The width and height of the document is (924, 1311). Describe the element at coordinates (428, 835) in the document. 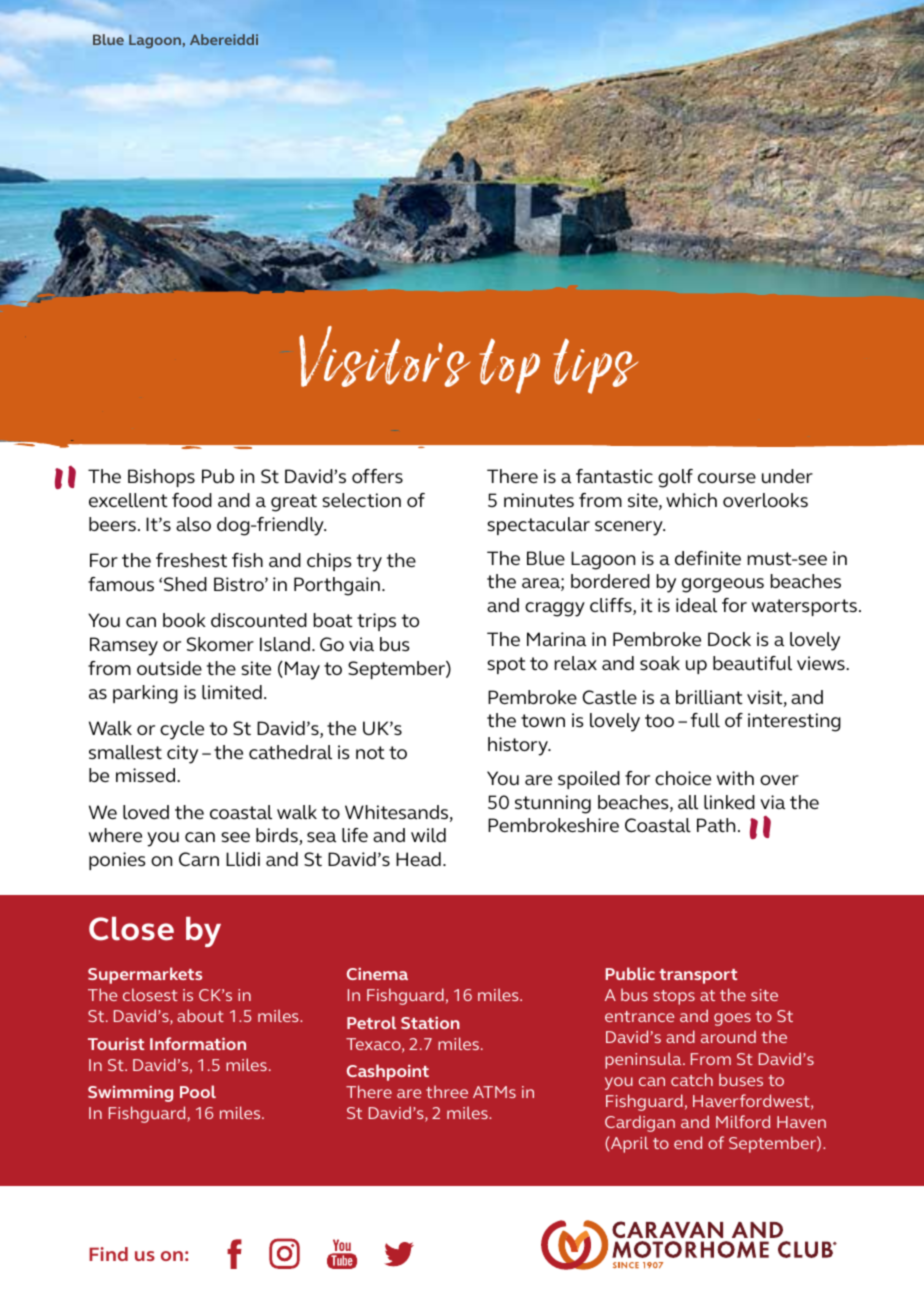

I see `wild` at that location.
